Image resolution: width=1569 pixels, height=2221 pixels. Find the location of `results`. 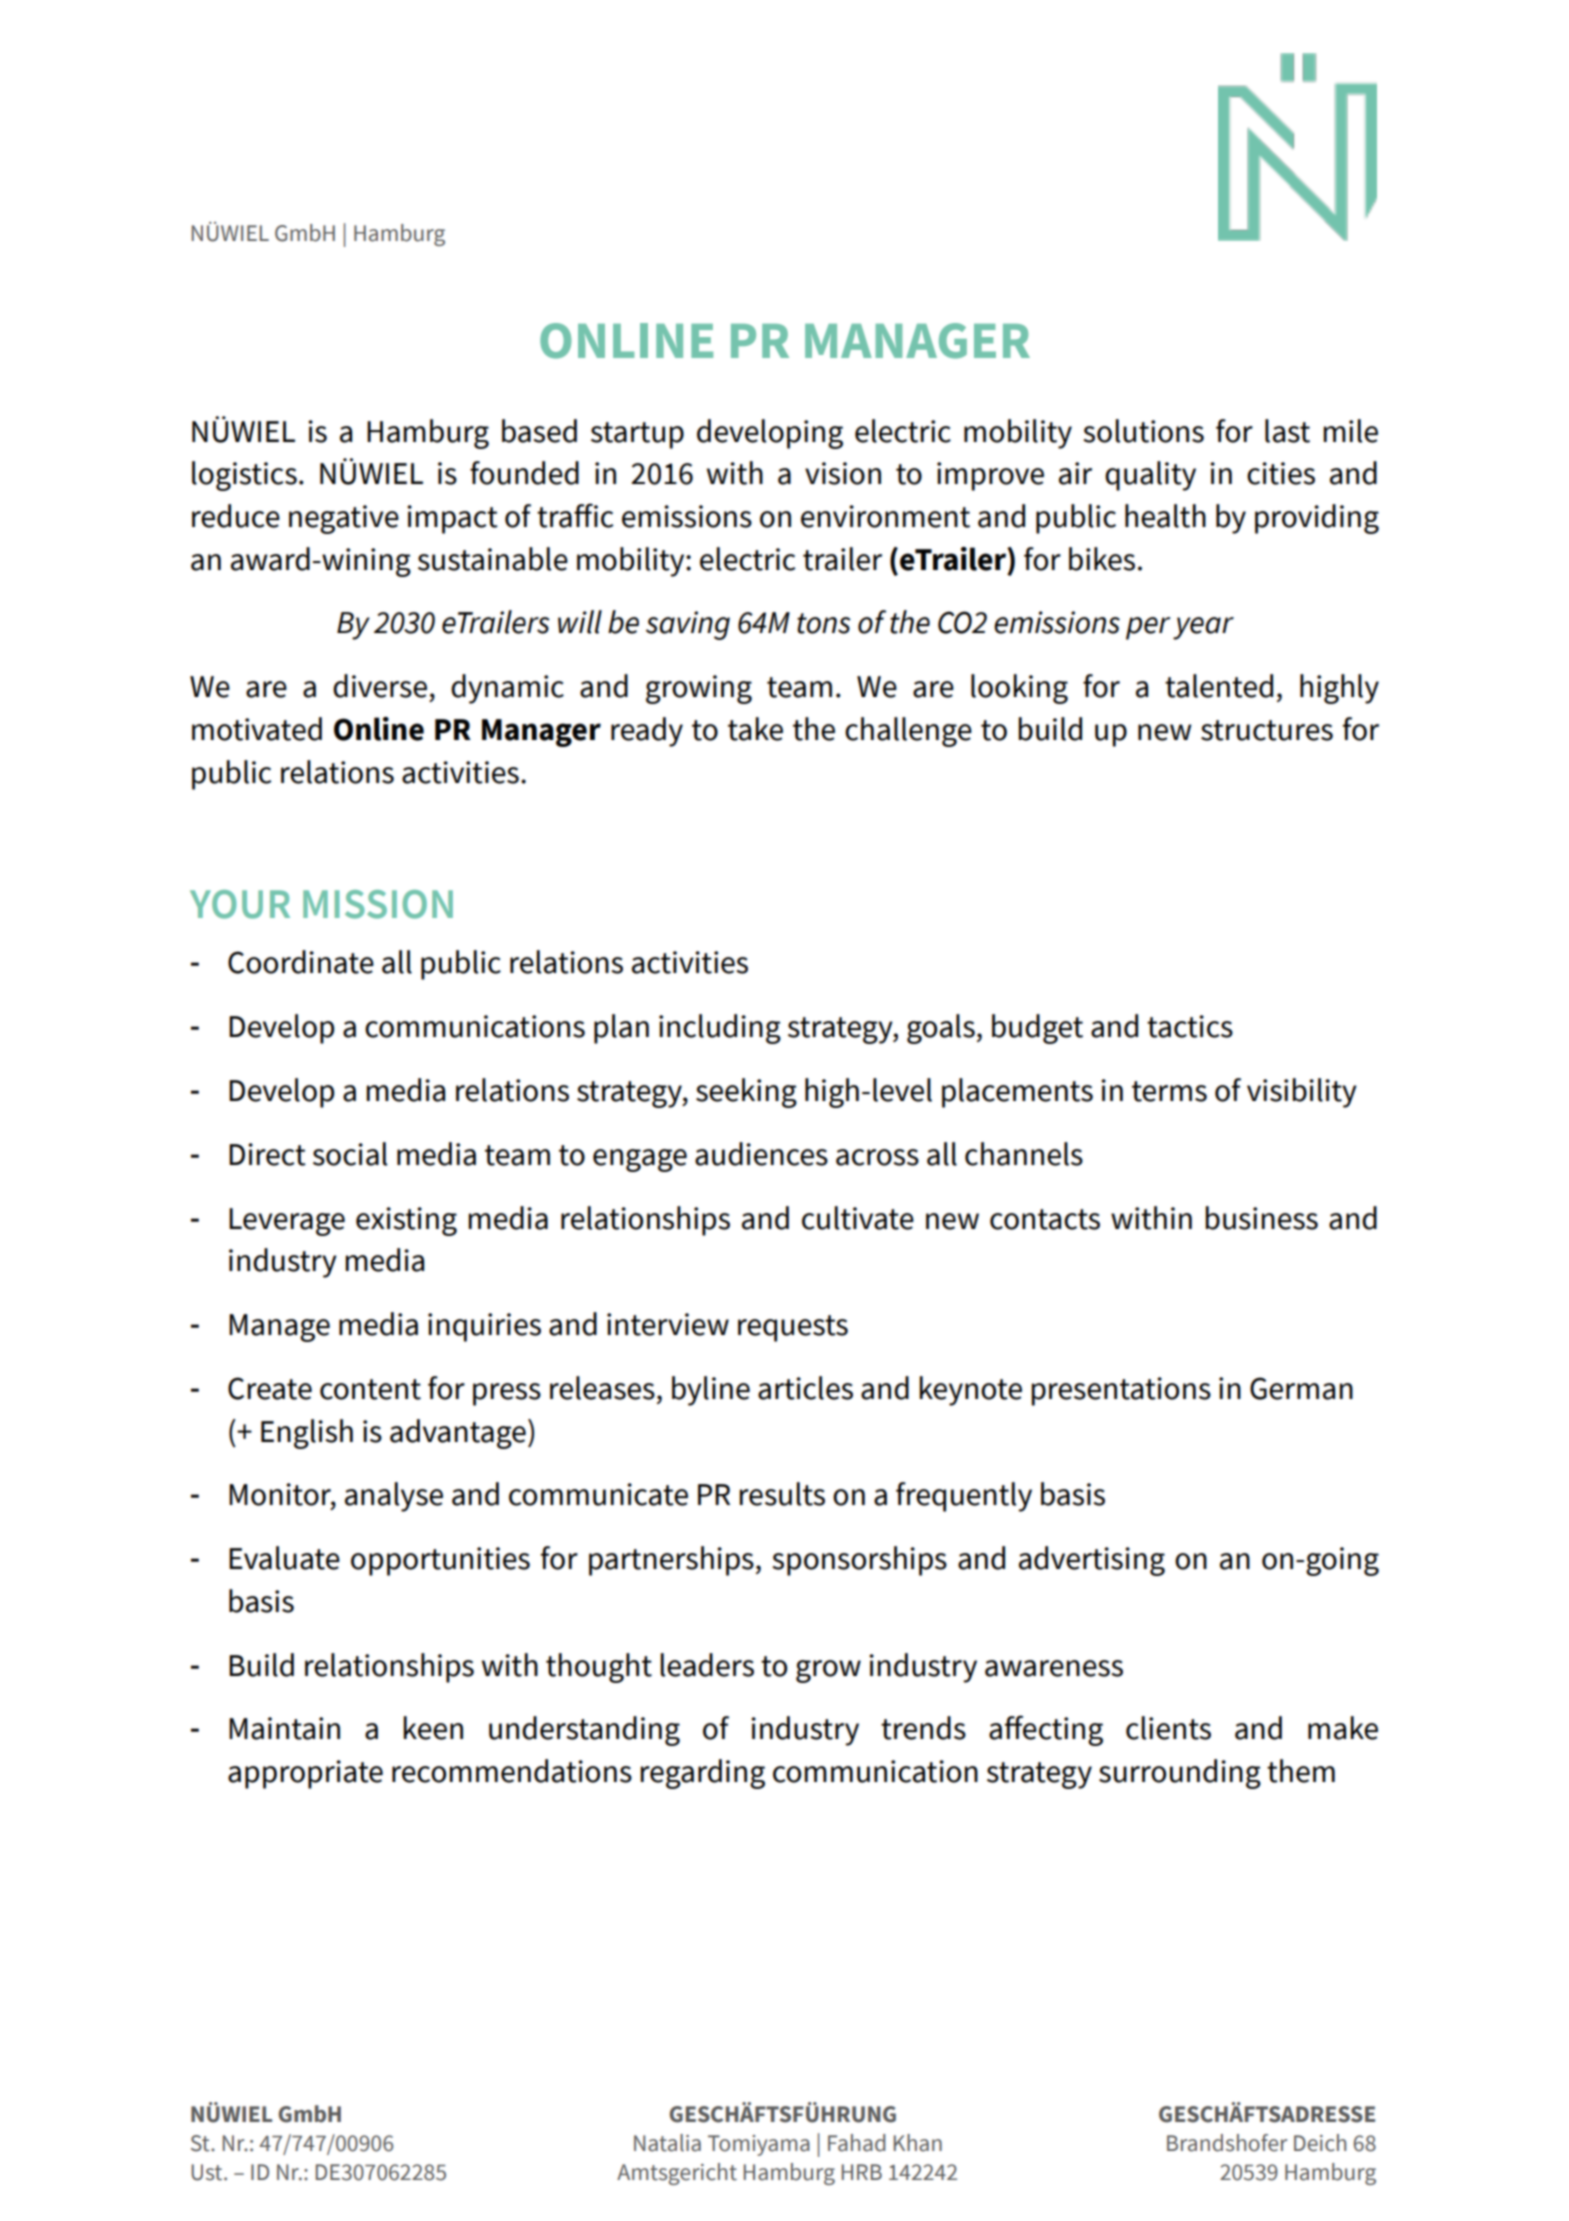

results is located at coordinates (782, 1494).
